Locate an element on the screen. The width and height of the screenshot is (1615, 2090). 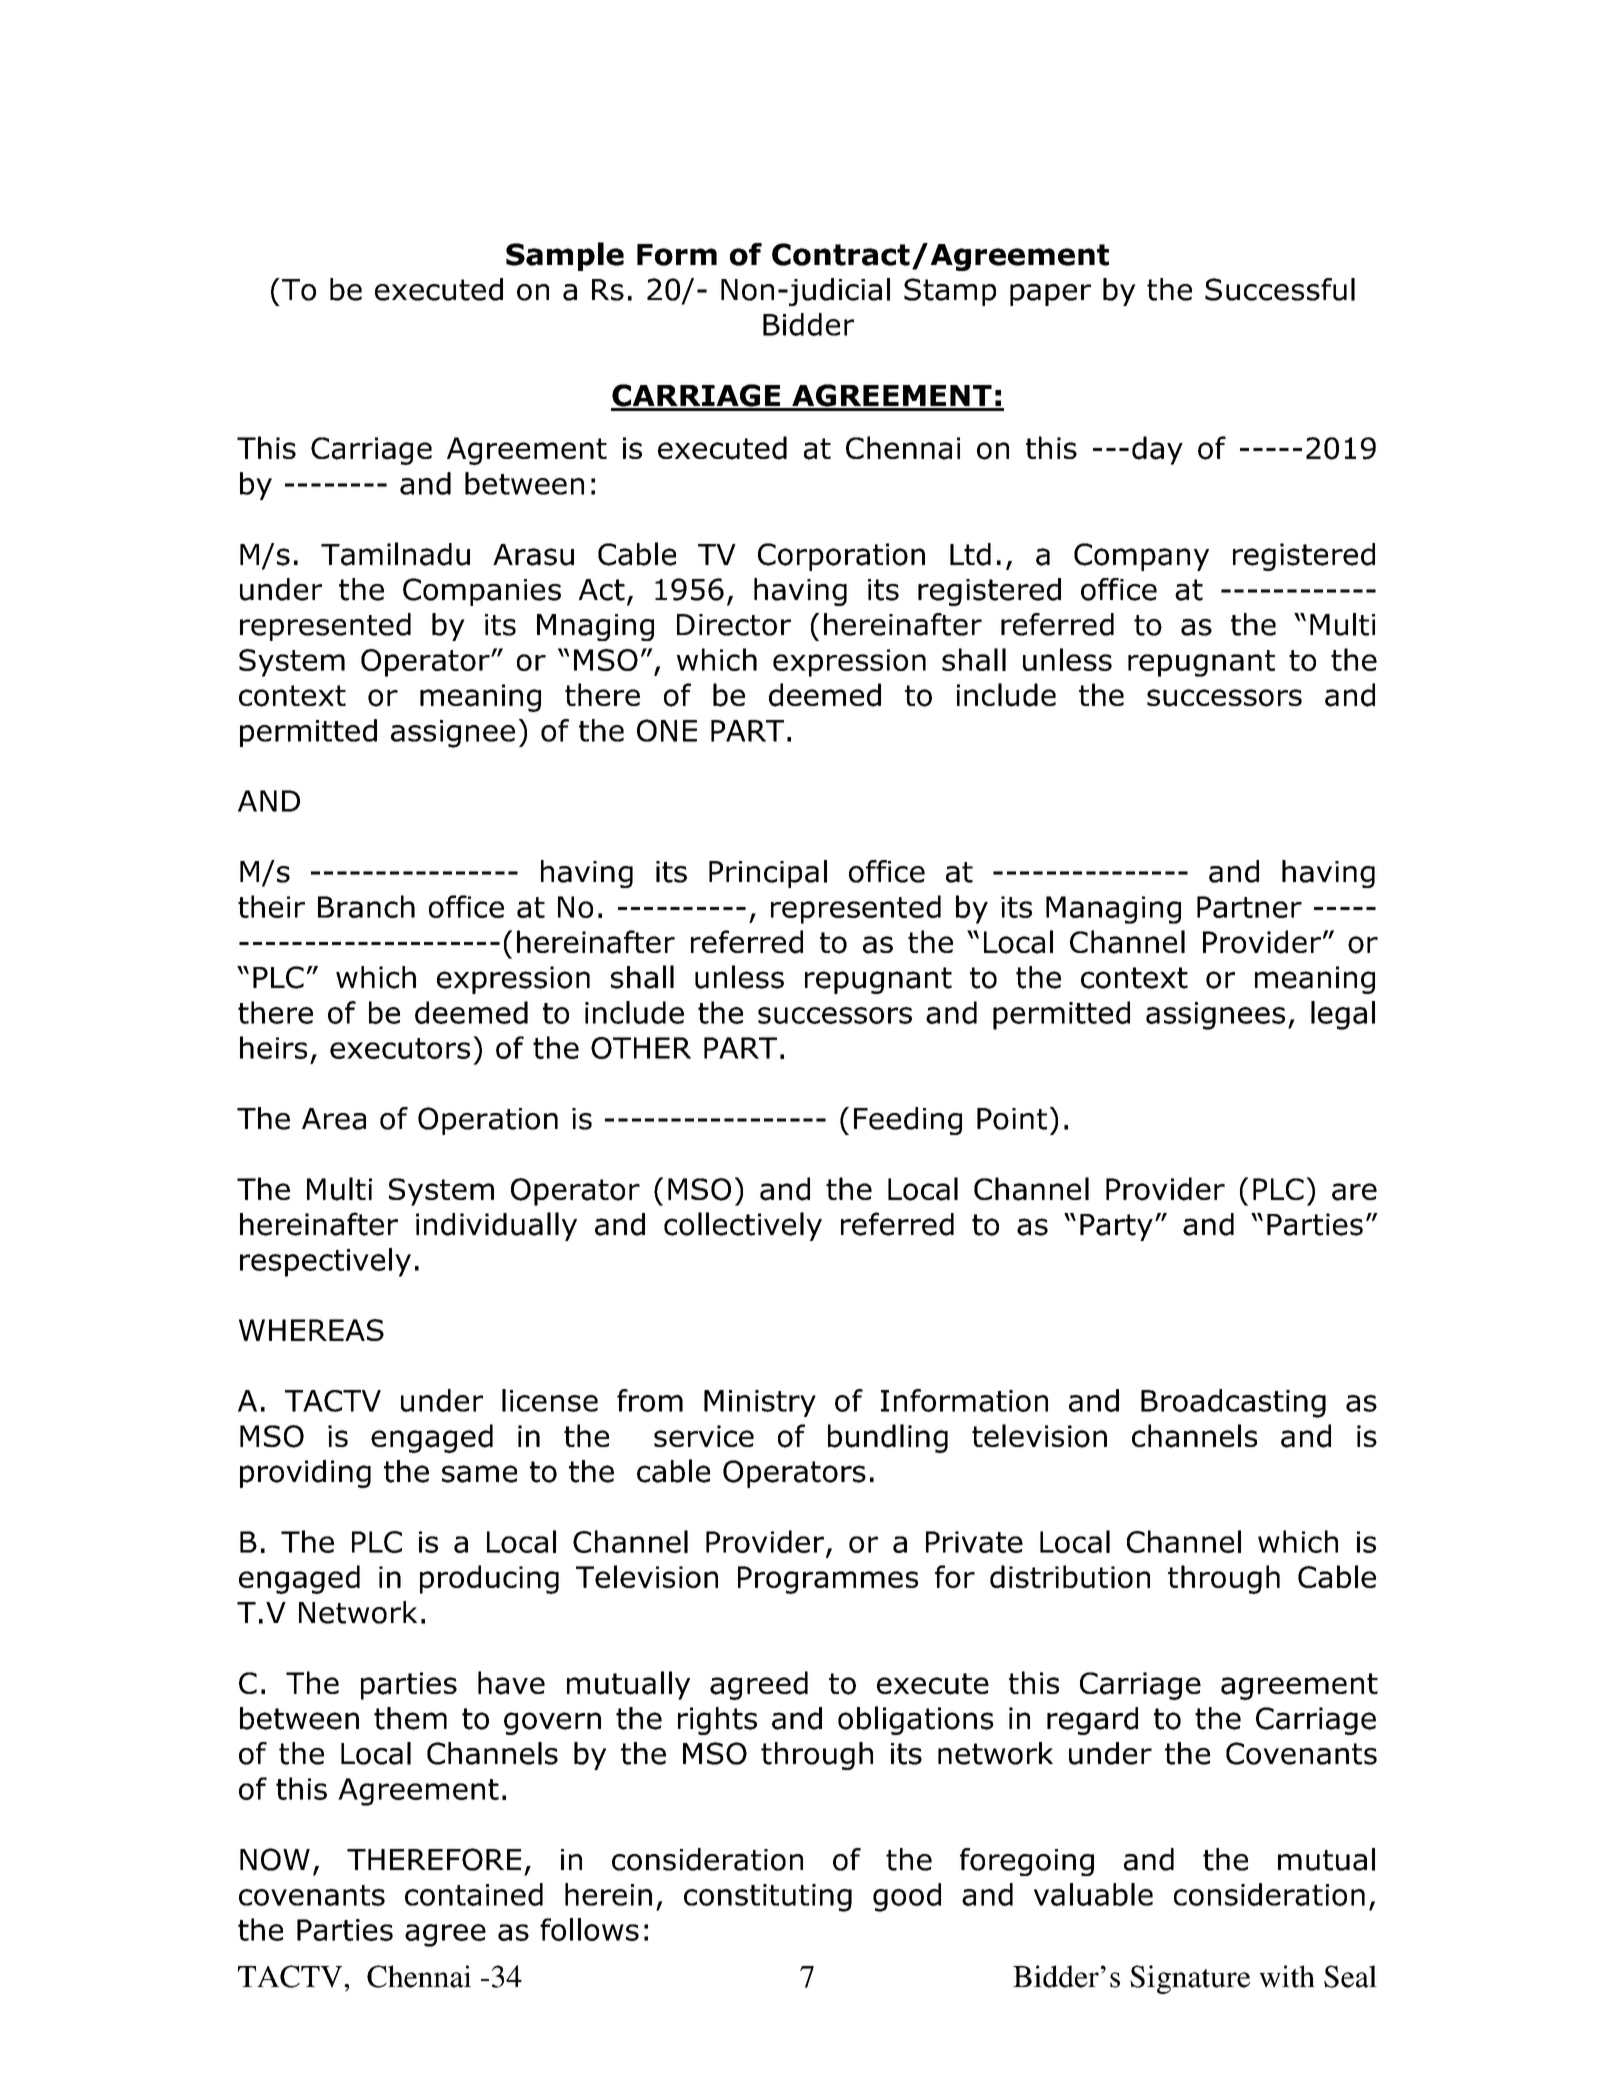
Branch is located at coordinates (366, 906).
